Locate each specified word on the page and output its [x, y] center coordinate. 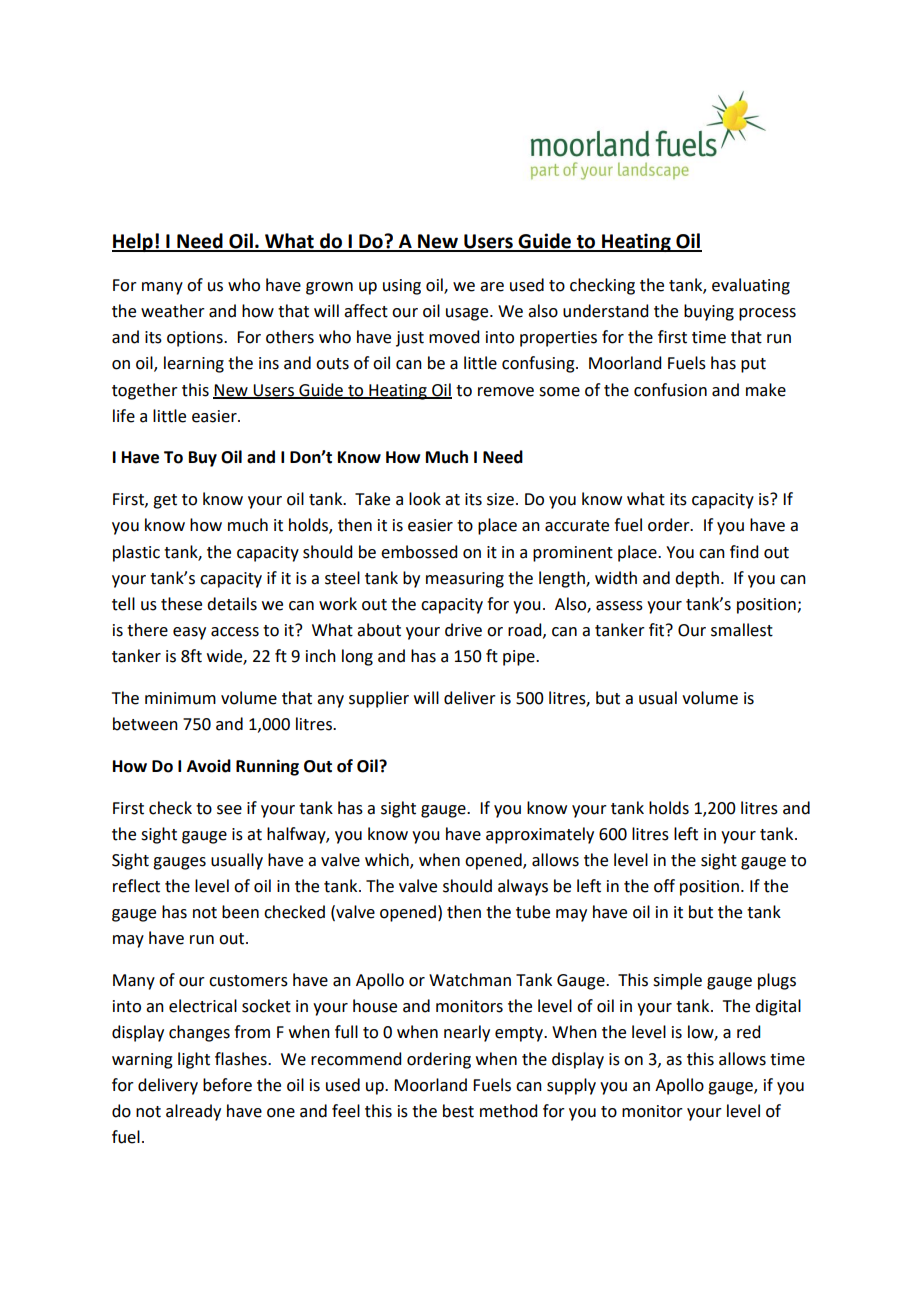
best [458, 1111]
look [425, 499]
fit [658, 630]
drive [463, 630]
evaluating [751, 286]
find [744, 552]
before [227, 1085]
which [388, 860]
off [664, 886]
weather [173, 311]
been [240, 912]
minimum [180, 698]
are [492, 287]
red [748, 1032]
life [124, 416]
